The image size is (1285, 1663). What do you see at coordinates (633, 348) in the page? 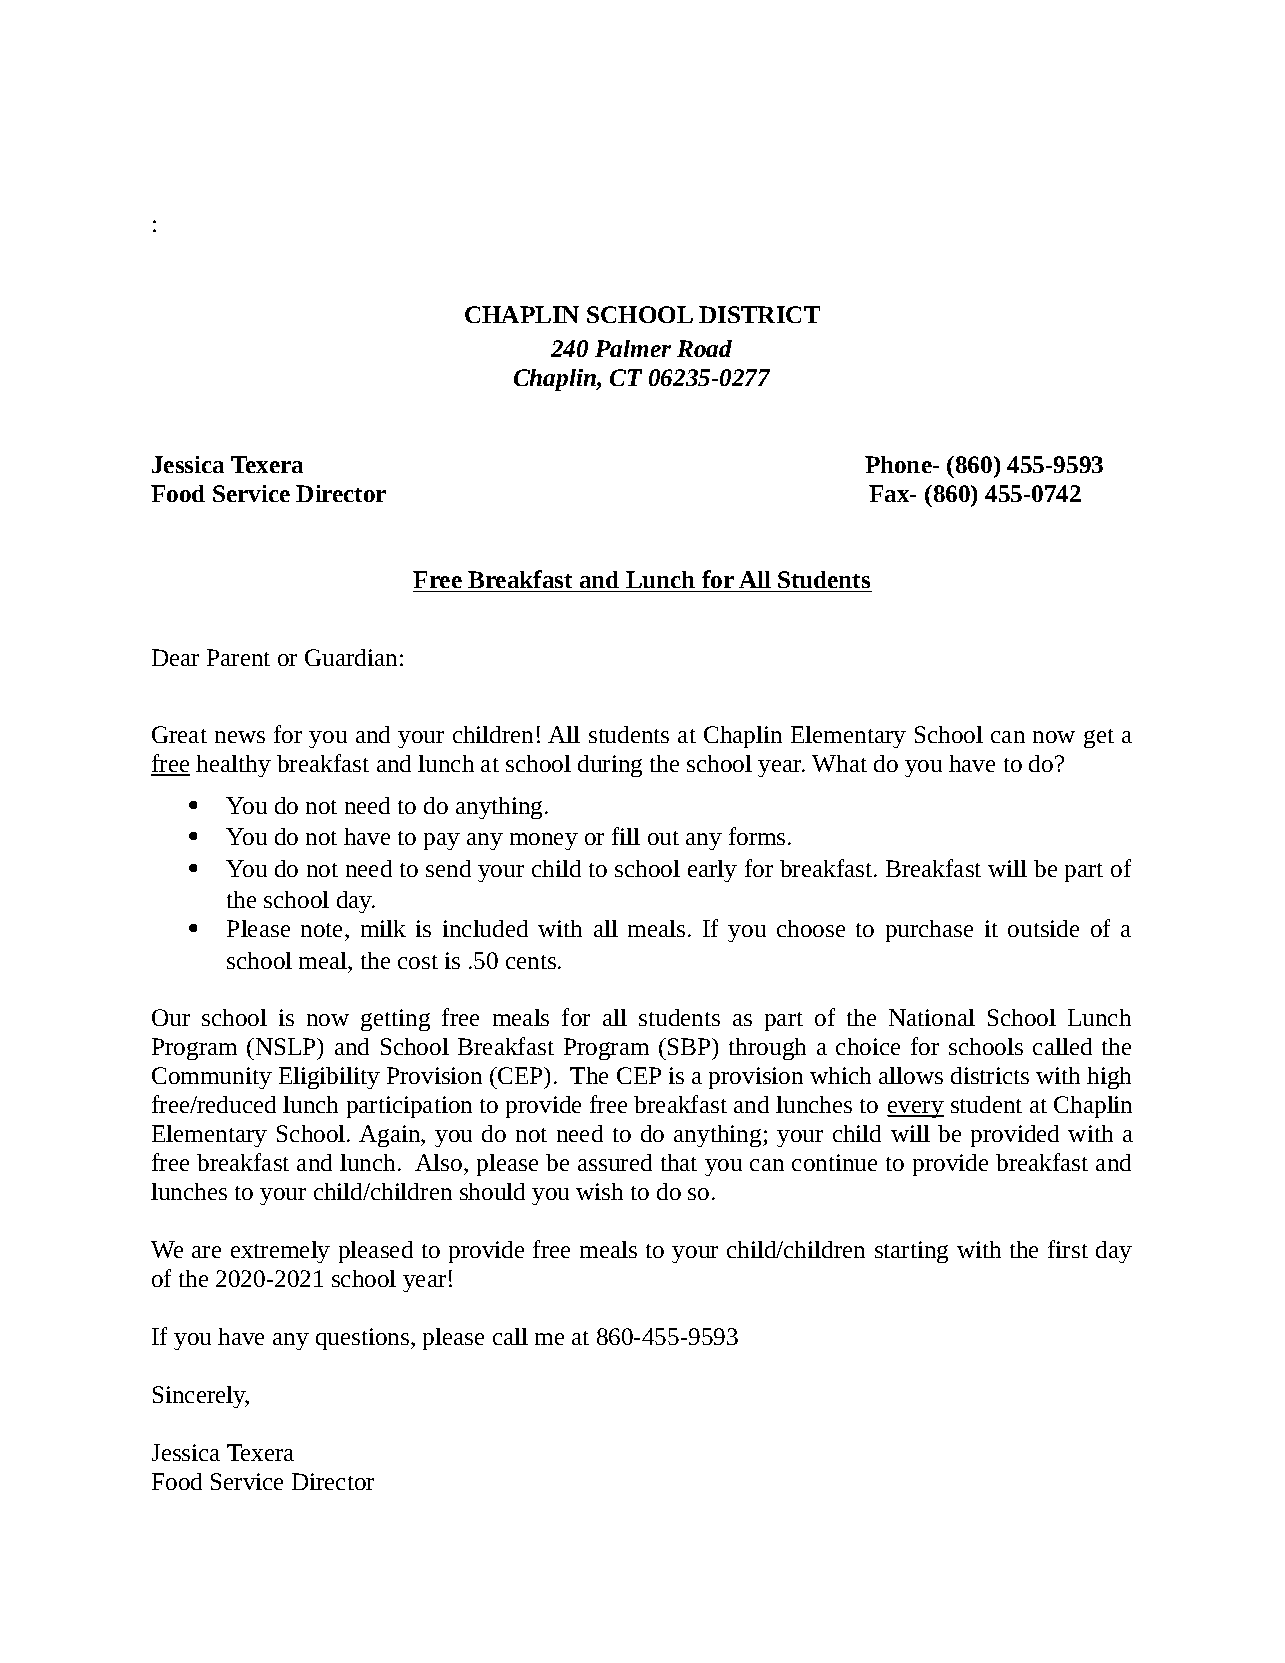
I see `Palmer` at bounding box center [633, 348].
